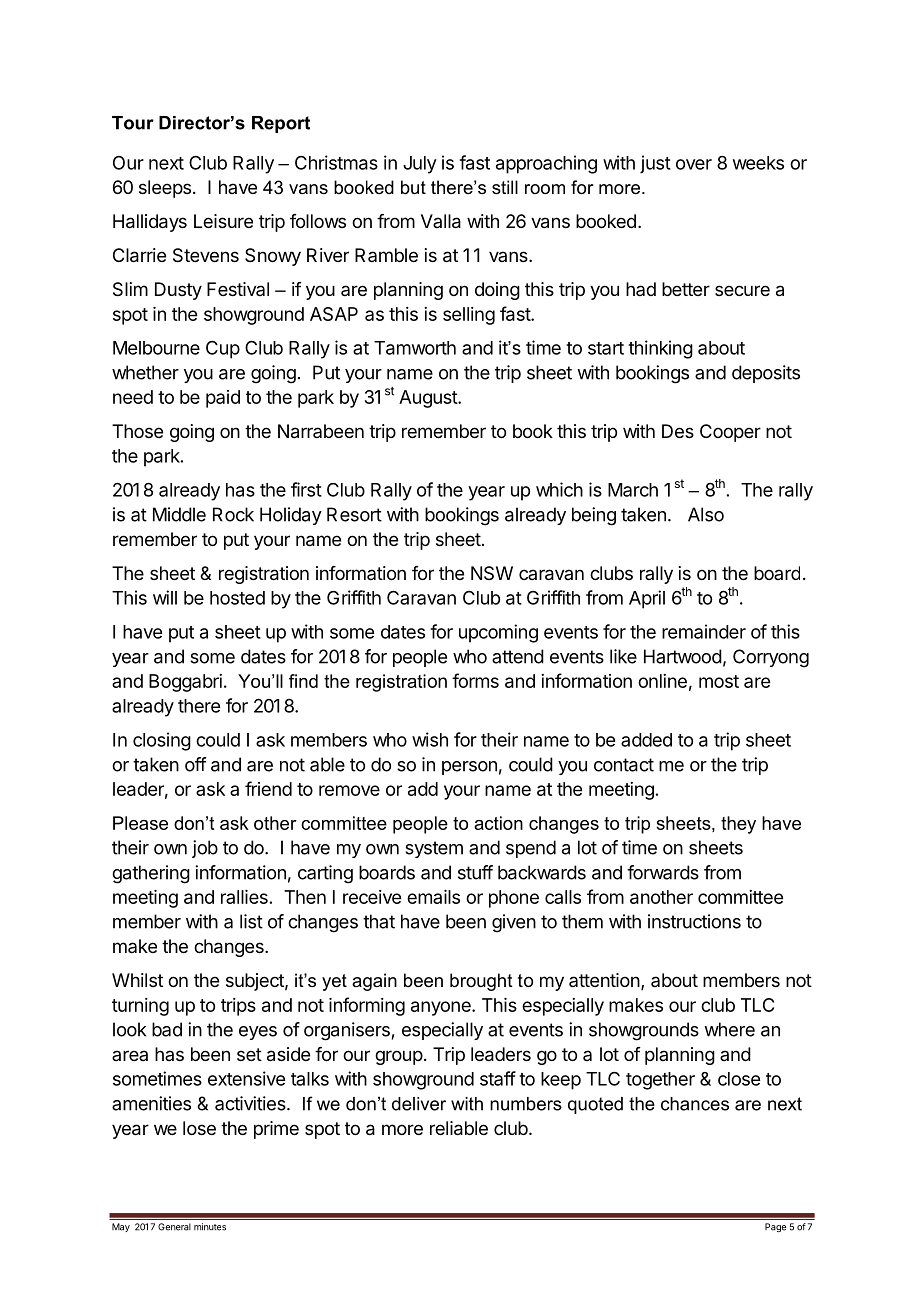  I want to click on forwards, so click(663, 872).
